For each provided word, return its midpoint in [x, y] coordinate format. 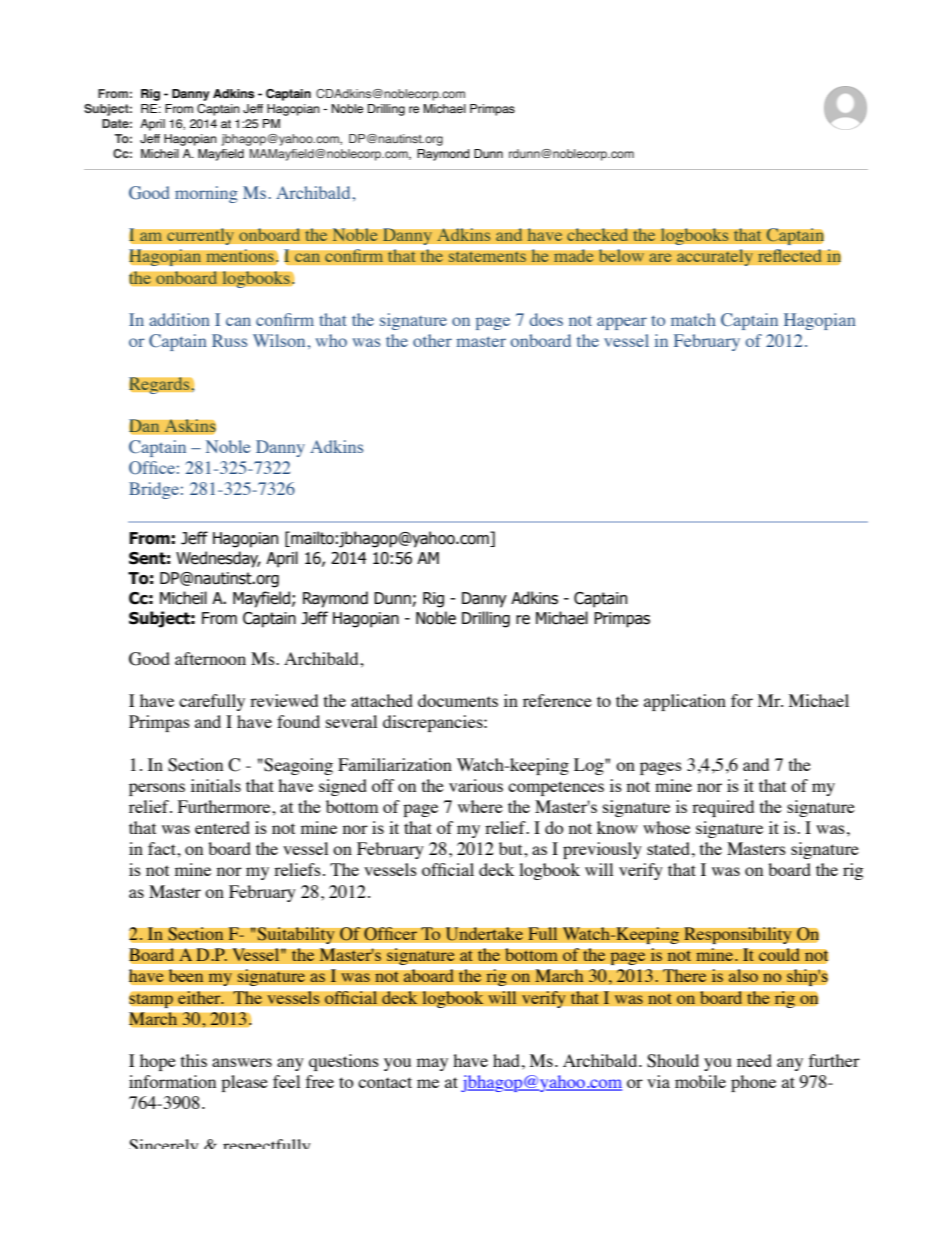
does [546, 319]
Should [673, 1061]
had [506, 1060]
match [693, 319]
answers [242, 1062]
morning [206, 194]
